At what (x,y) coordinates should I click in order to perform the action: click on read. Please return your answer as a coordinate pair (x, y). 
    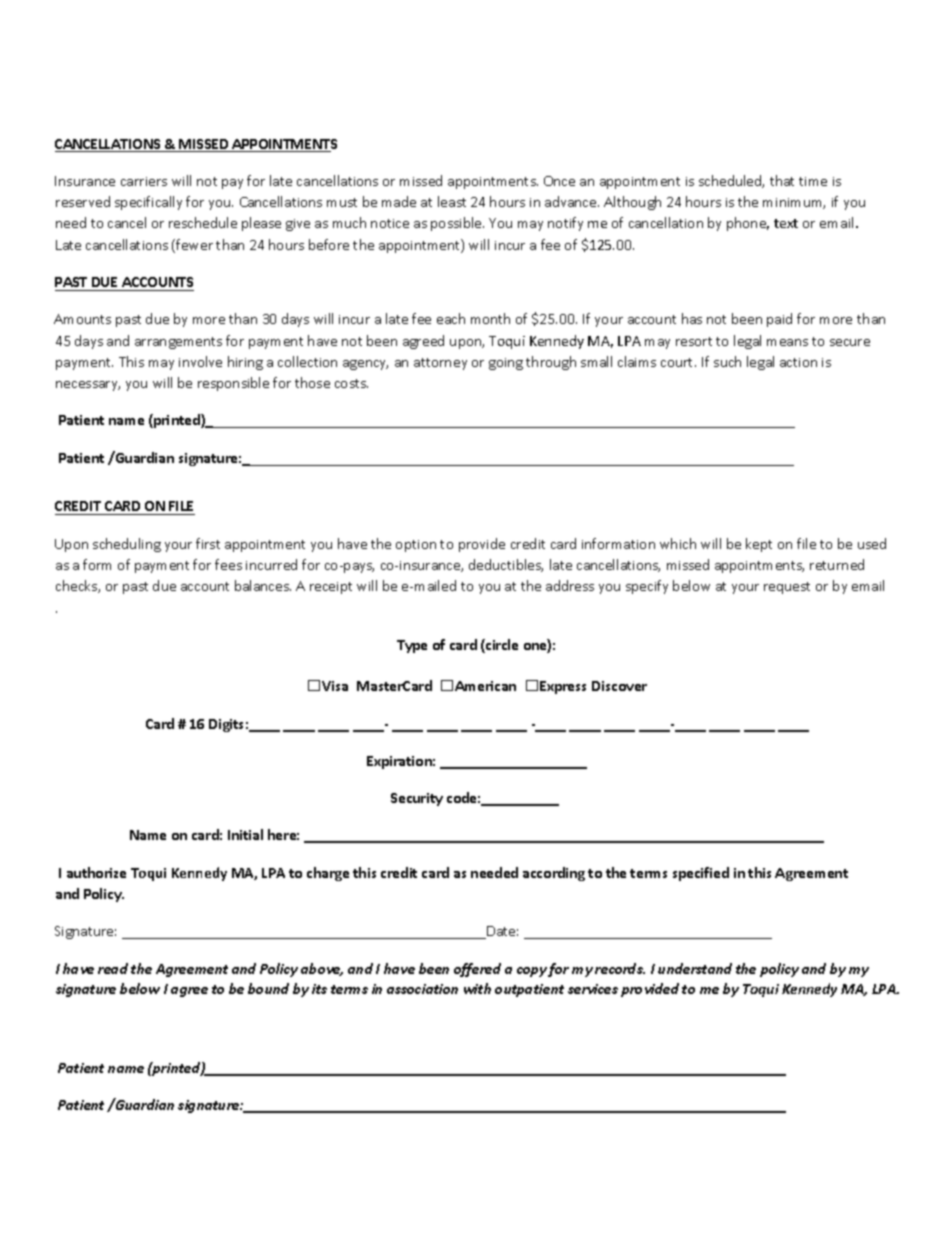
    Looking at the image, I should click on (113, 968).
